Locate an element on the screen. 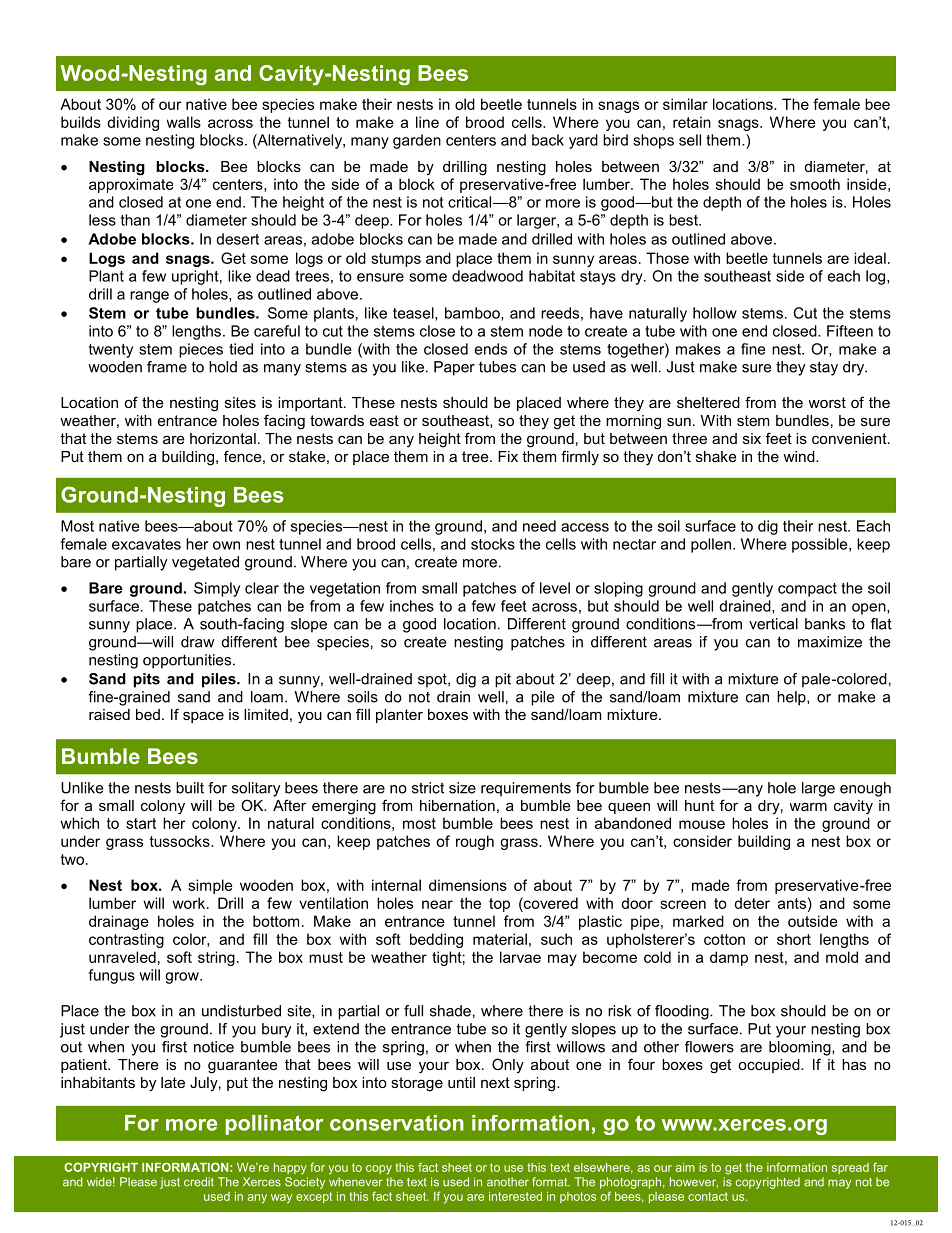 The width and height of the screenshot is (952, 1233). interested is located at coordinates (515, 1196).
